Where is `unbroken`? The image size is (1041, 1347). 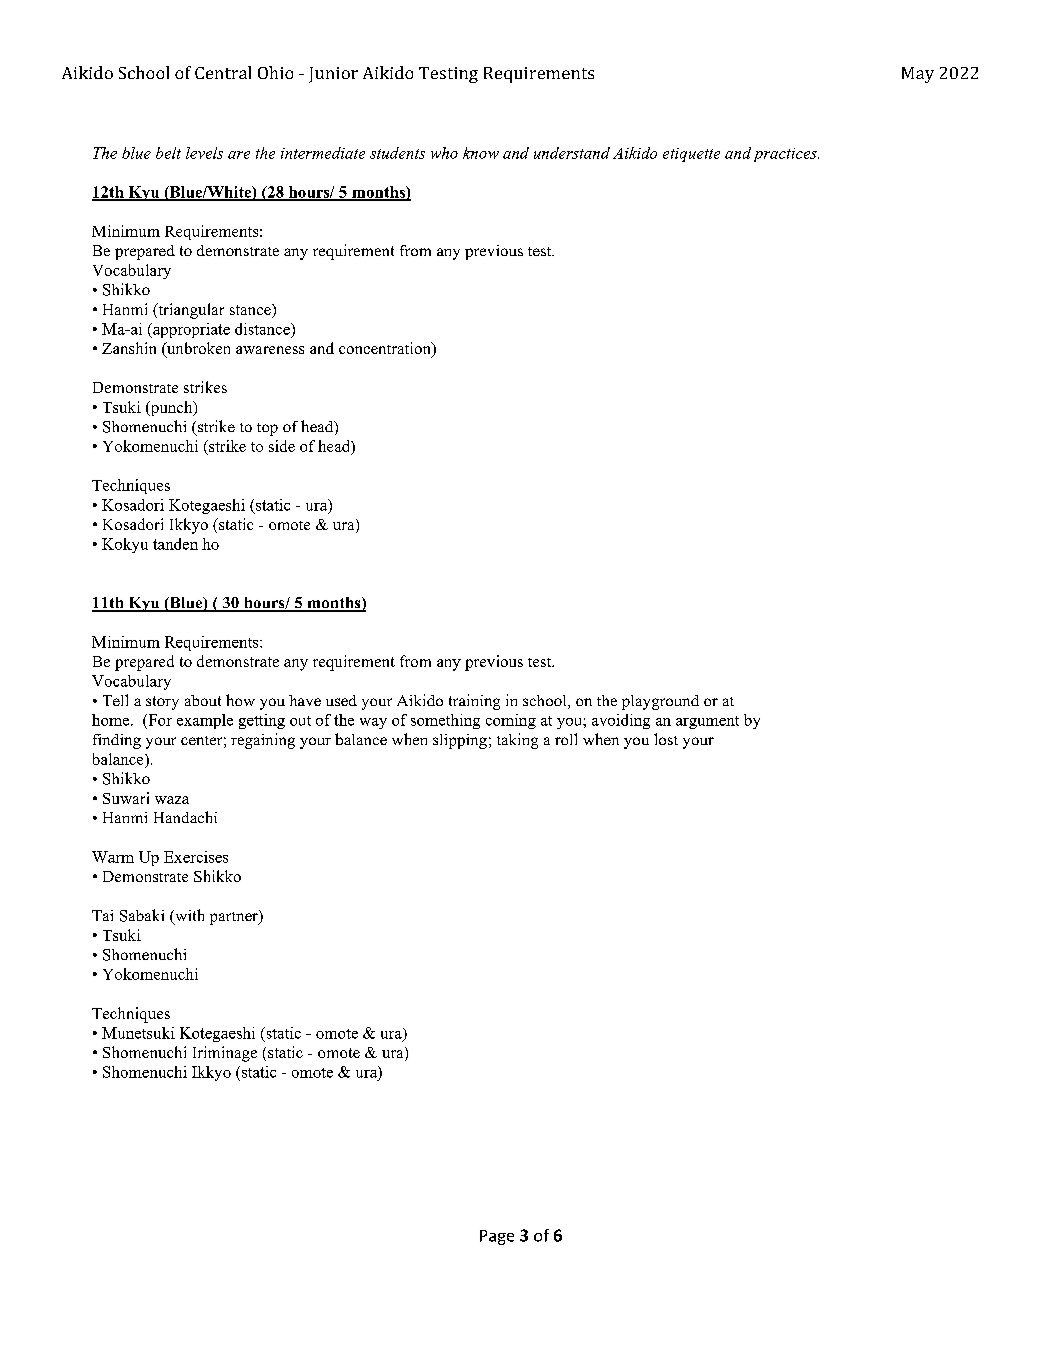 unbroken is located at coordinates (197, 349).
